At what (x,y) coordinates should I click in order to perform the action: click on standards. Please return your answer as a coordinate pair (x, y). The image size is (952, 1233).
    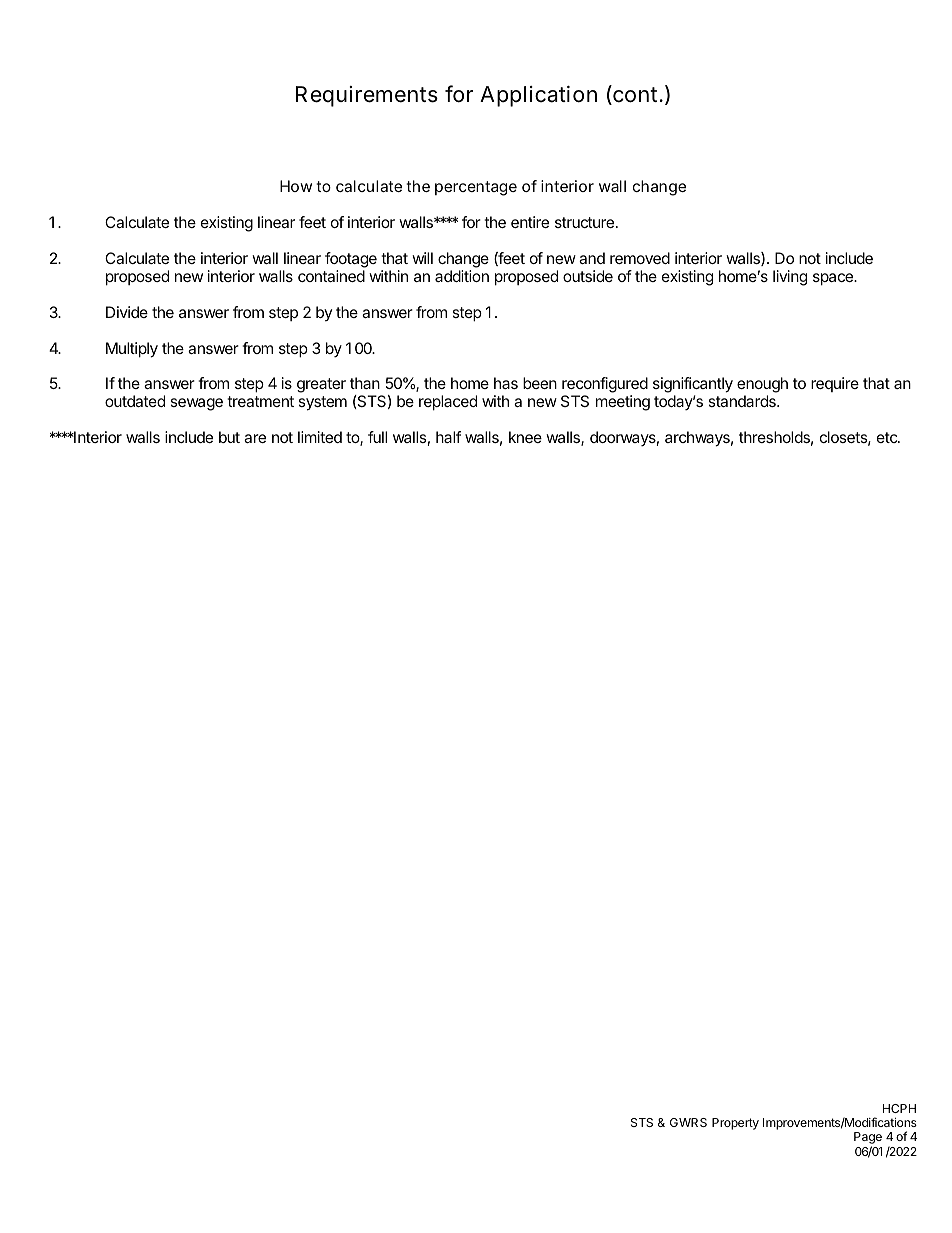
    Looking at the image, I should click on (743, 401).
